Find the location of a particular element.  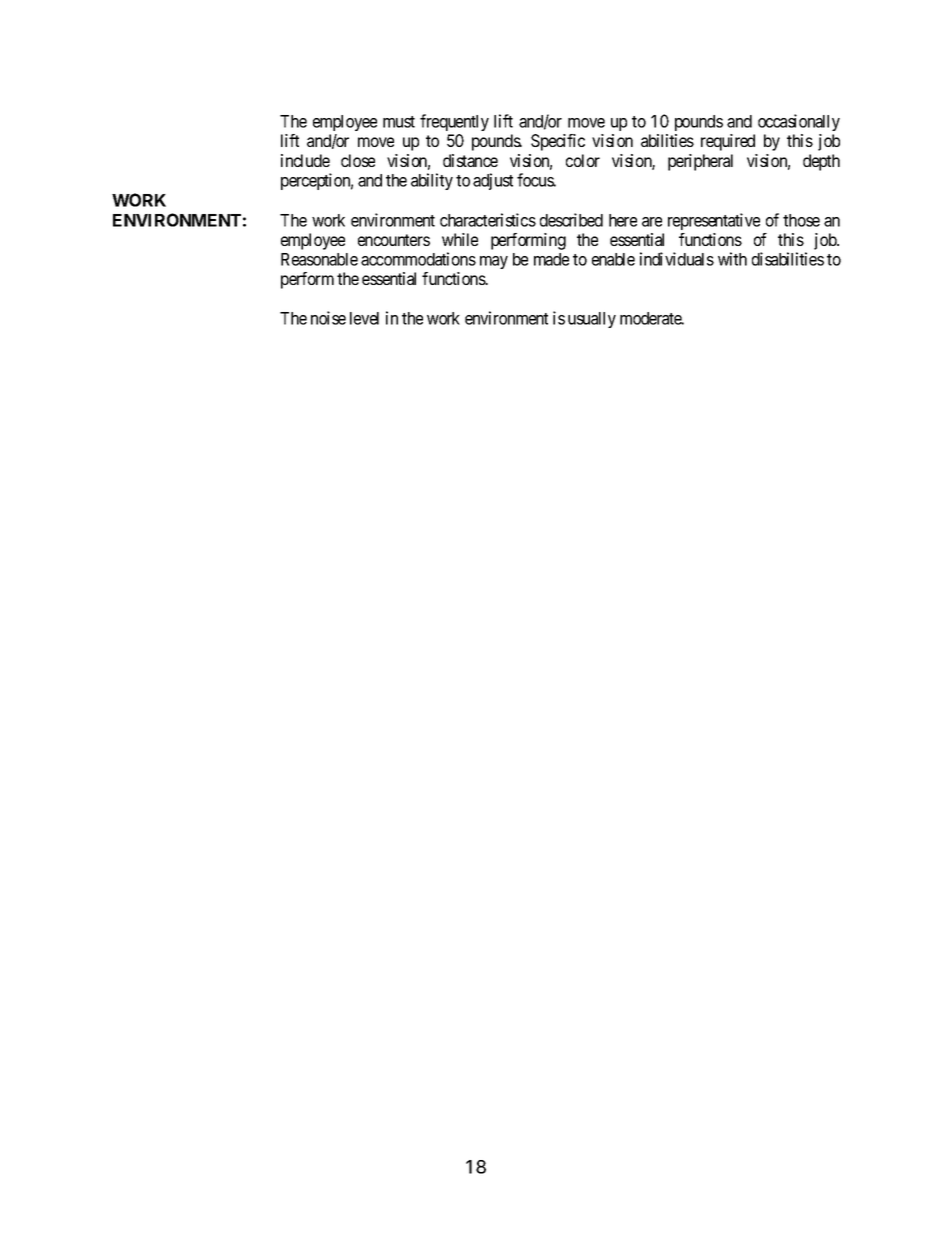

must is located at coordinates (399, 122).
